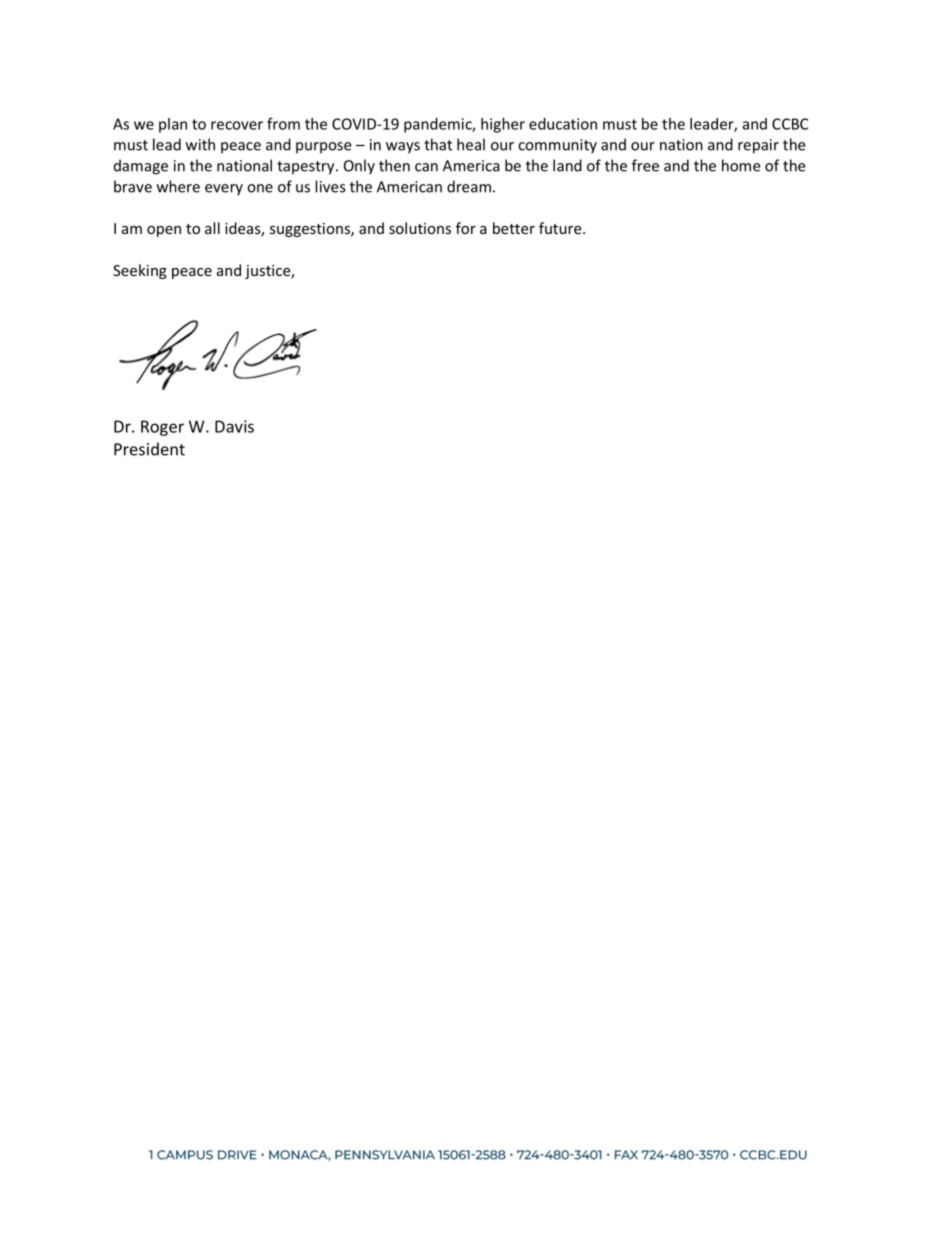 The height and width of the screenshot is (1233, 952). I want to click on Roger, so click(162, 428).
